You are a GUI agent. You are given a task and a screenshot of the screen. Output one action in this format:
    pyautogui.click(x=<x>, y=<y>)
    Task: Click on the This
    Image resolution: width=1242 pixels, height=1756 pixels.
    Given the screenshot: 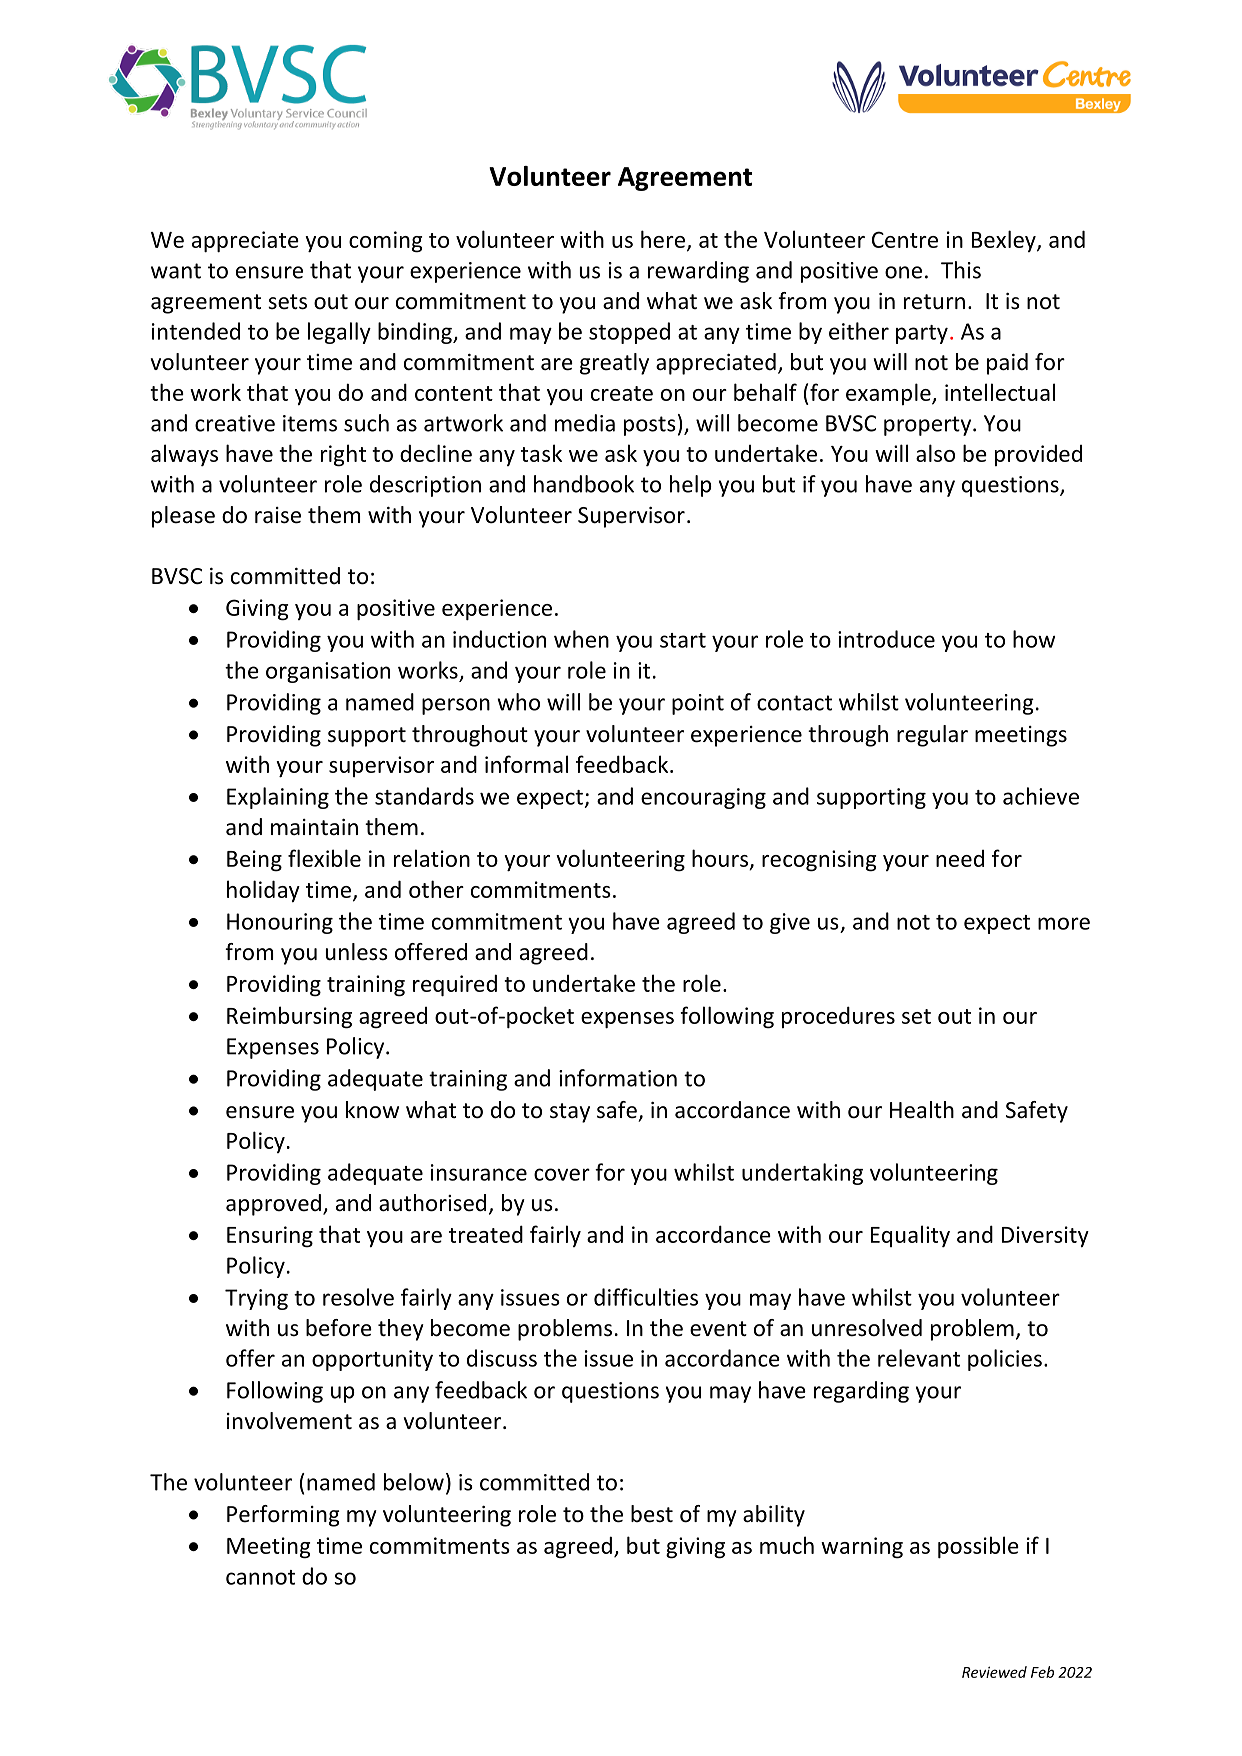 What is the action you would take?
    pyautogui.click(x=961, y=270)
